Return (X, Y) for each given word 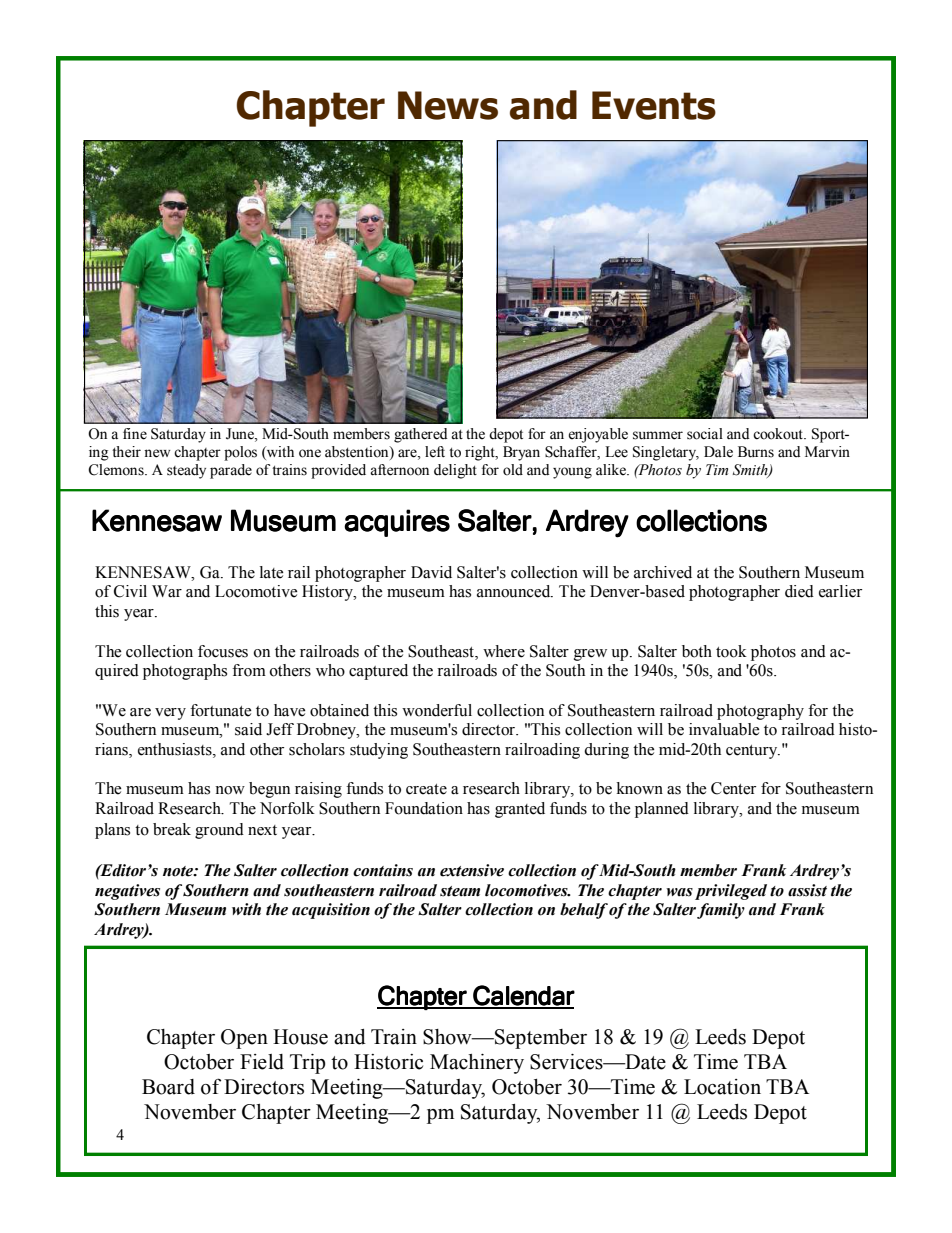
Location (722, 1087)
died (799, 591)
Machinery (477, 1064)
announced (515, 591)
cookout (779, 434)
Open (244, 1039)
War (167, 591)
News (448, 105)
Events (654, 105)
